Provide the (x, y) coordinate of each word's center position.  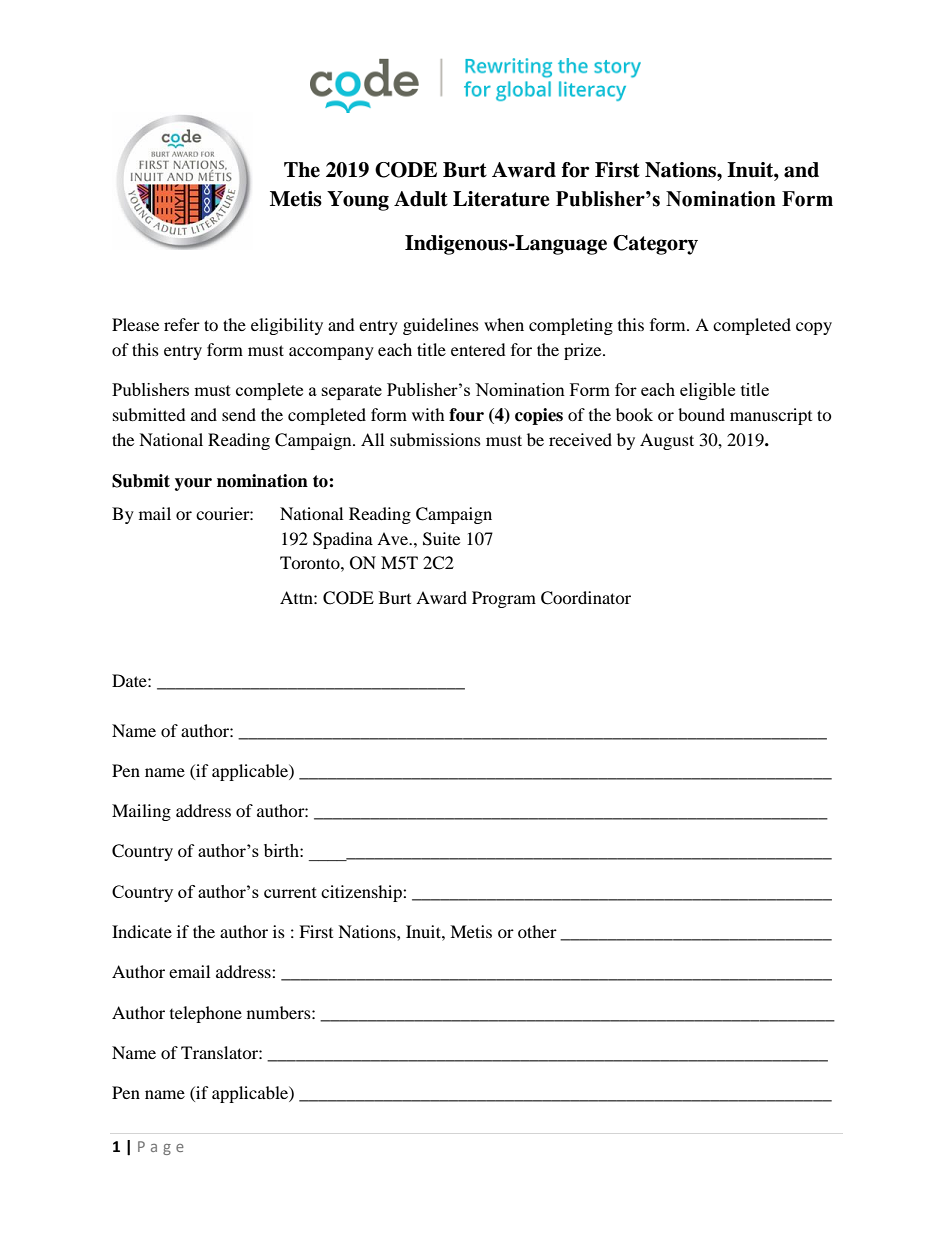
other (537, 931)
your (193, 484)
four (466, 415)
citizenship (362, 893)
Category (655, 245)
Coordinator (586, 598)
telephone (206, 1014)
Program (504, 599)
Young (358, 201)
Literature (501, 199)
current (290, 892)
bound (701, 414)
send (239, 414)
